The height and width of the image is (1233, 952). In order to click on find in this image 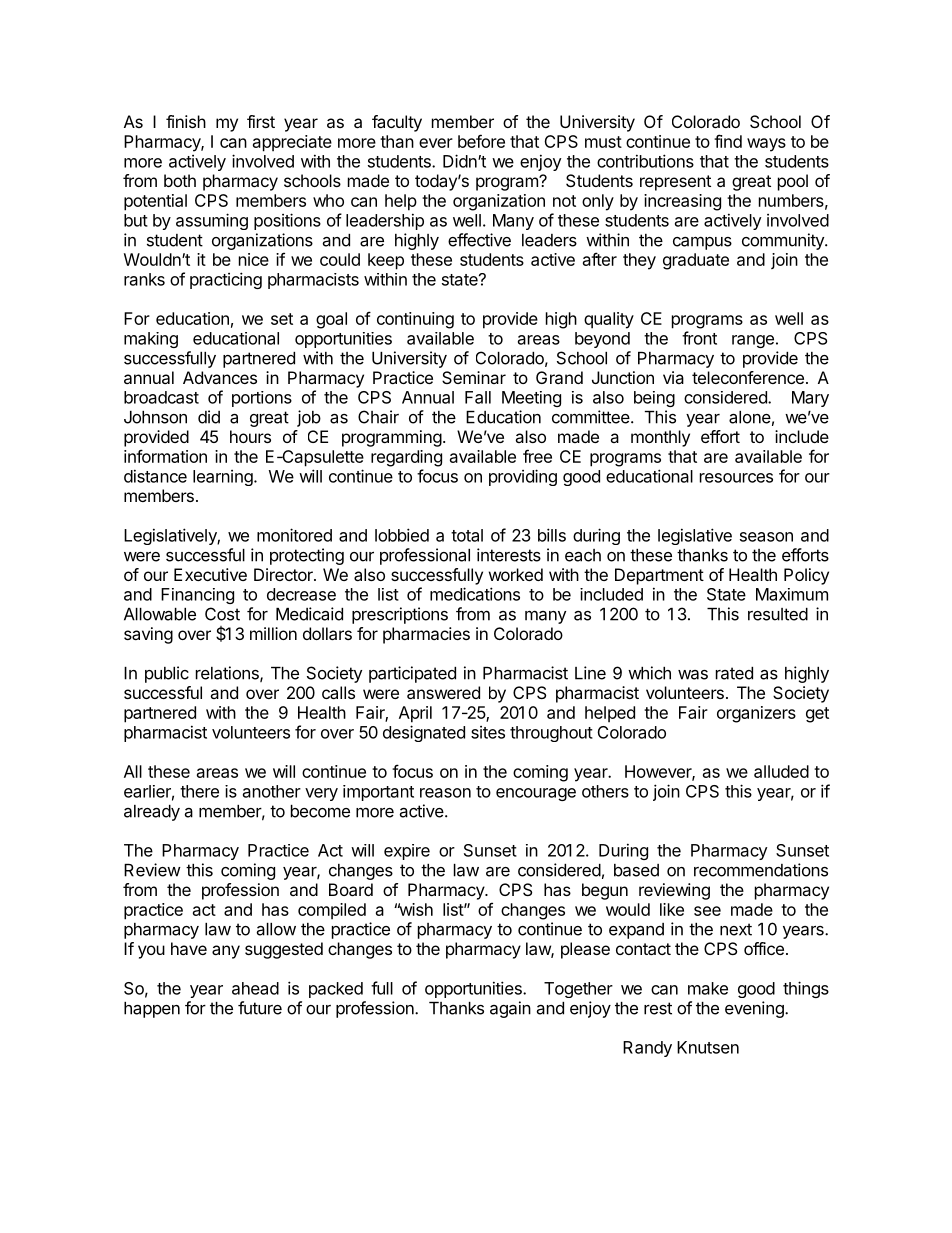, I will do `click(728, 141)`.
